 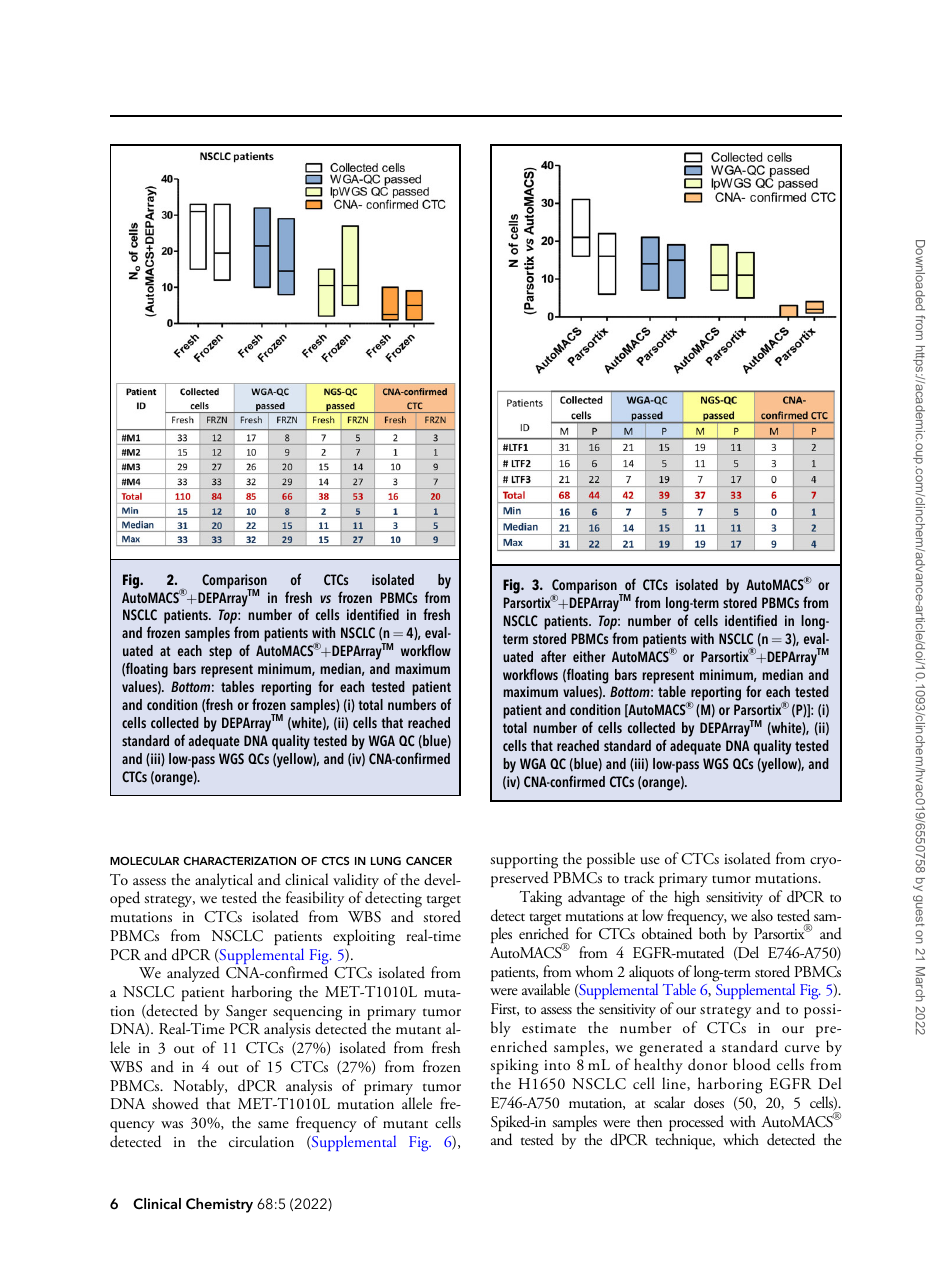 I want to click on donor, so click(x=707, y=1064).
